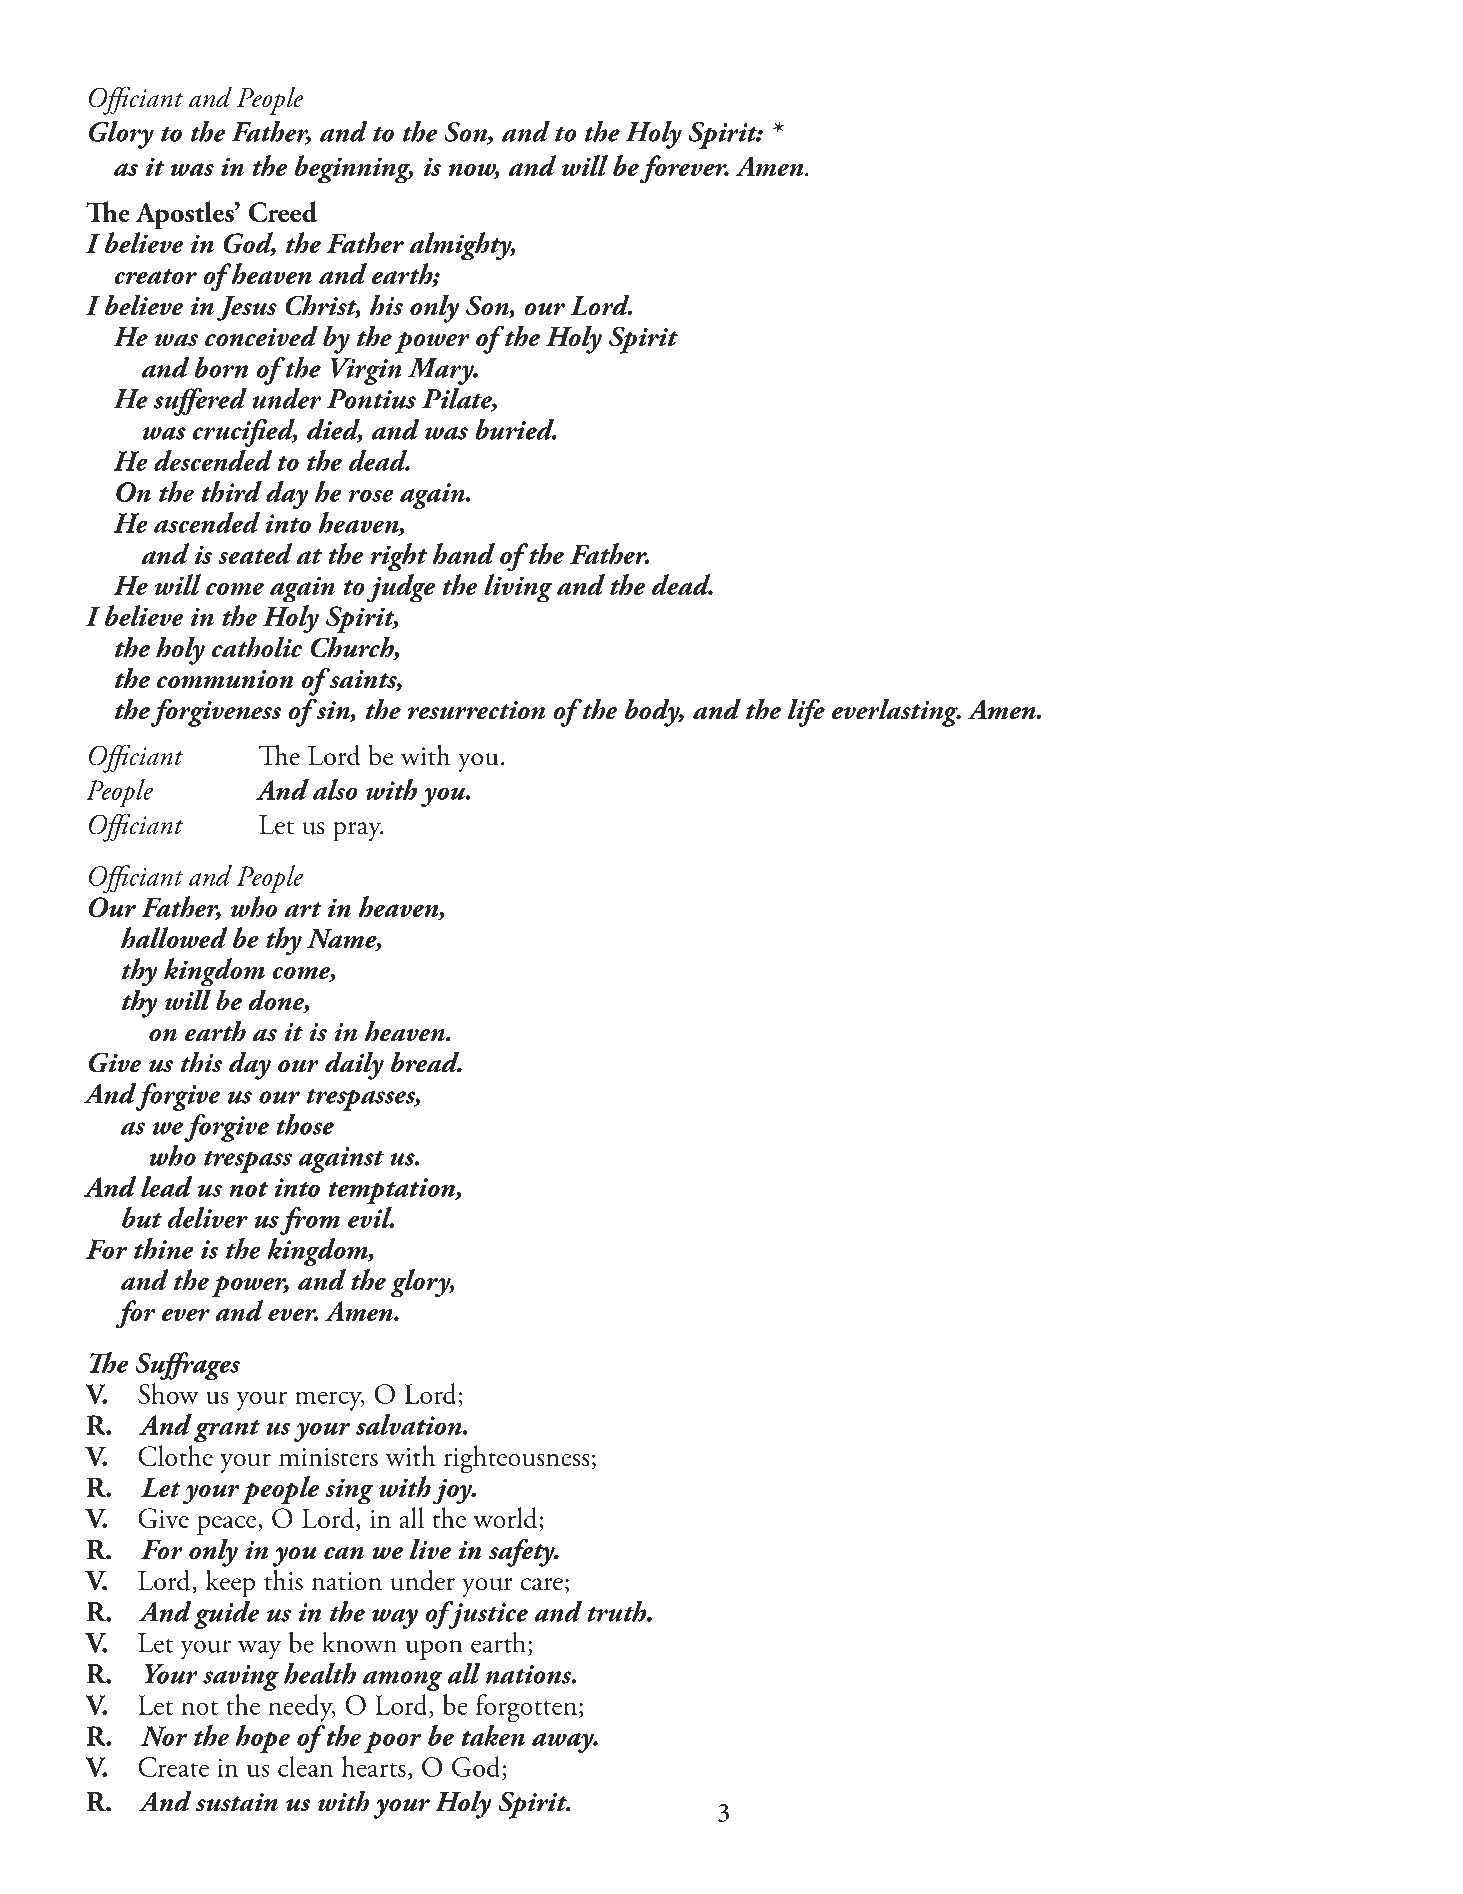 This document has height=1894, width=1463. What do you see at coordinates (493, 1735) in the document?
I see `taken` at bounding box center [493, 1735].
